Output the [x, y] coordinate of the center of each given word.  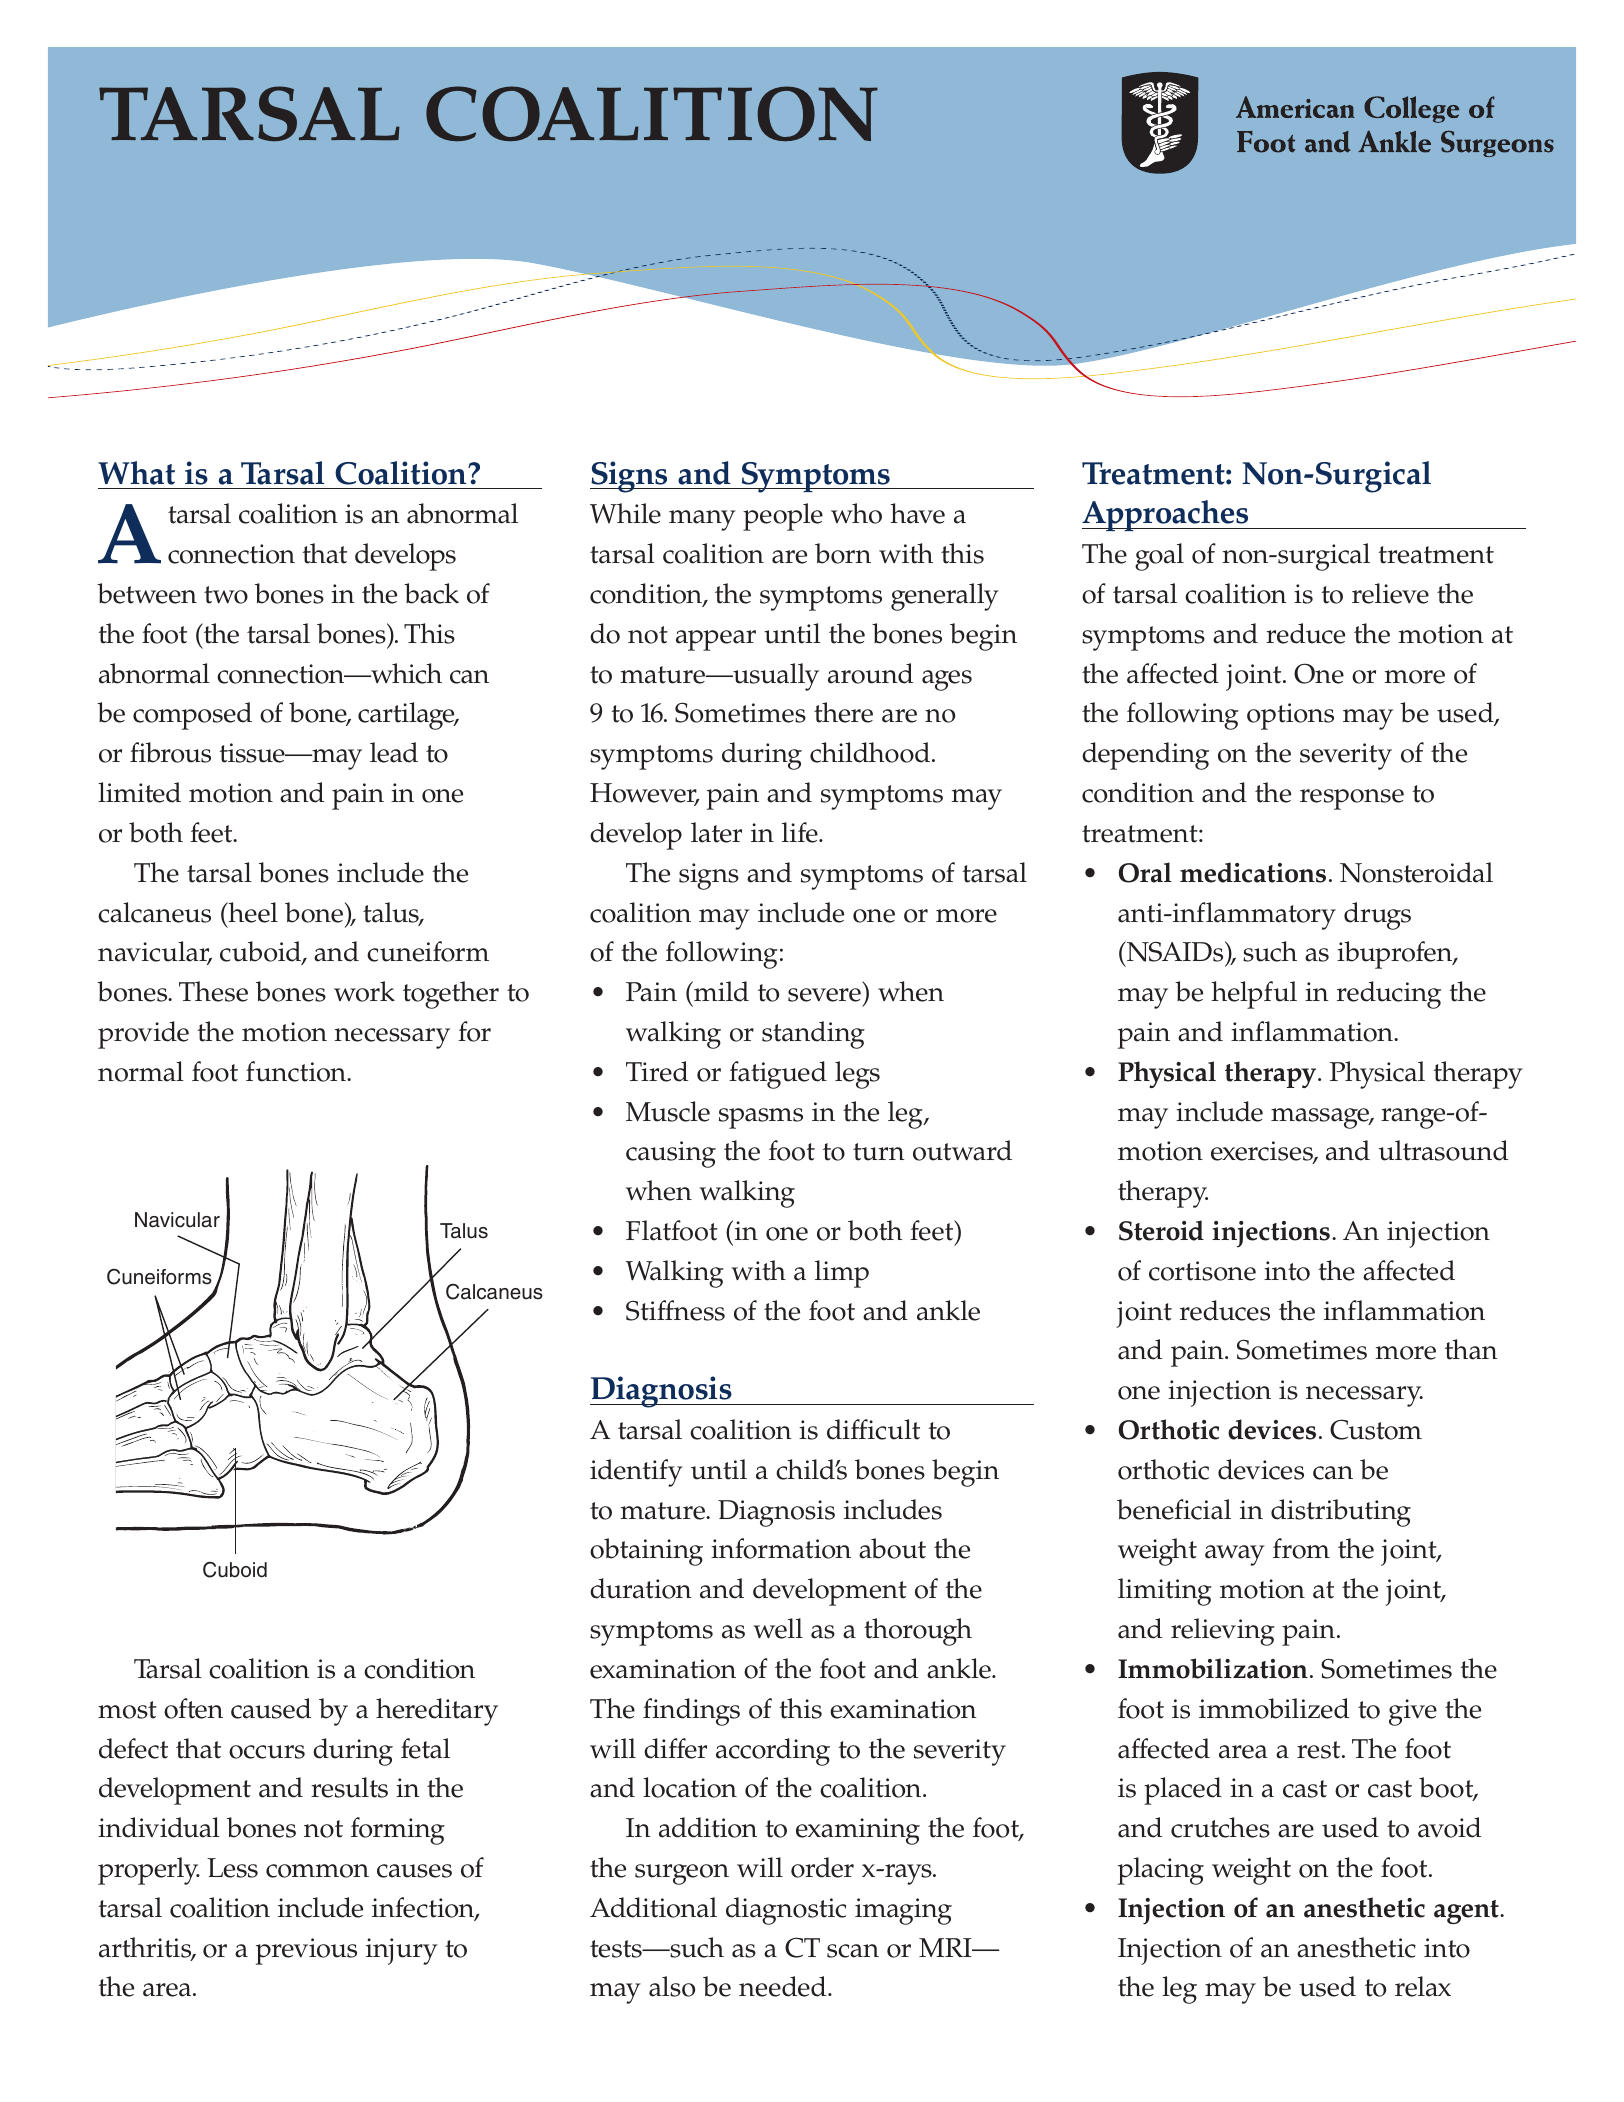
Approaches [1166, 515]
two [226, 595]
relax [1423, 1986]
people [783, 517]
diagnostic [786, 1911]
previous [306, 1951]
